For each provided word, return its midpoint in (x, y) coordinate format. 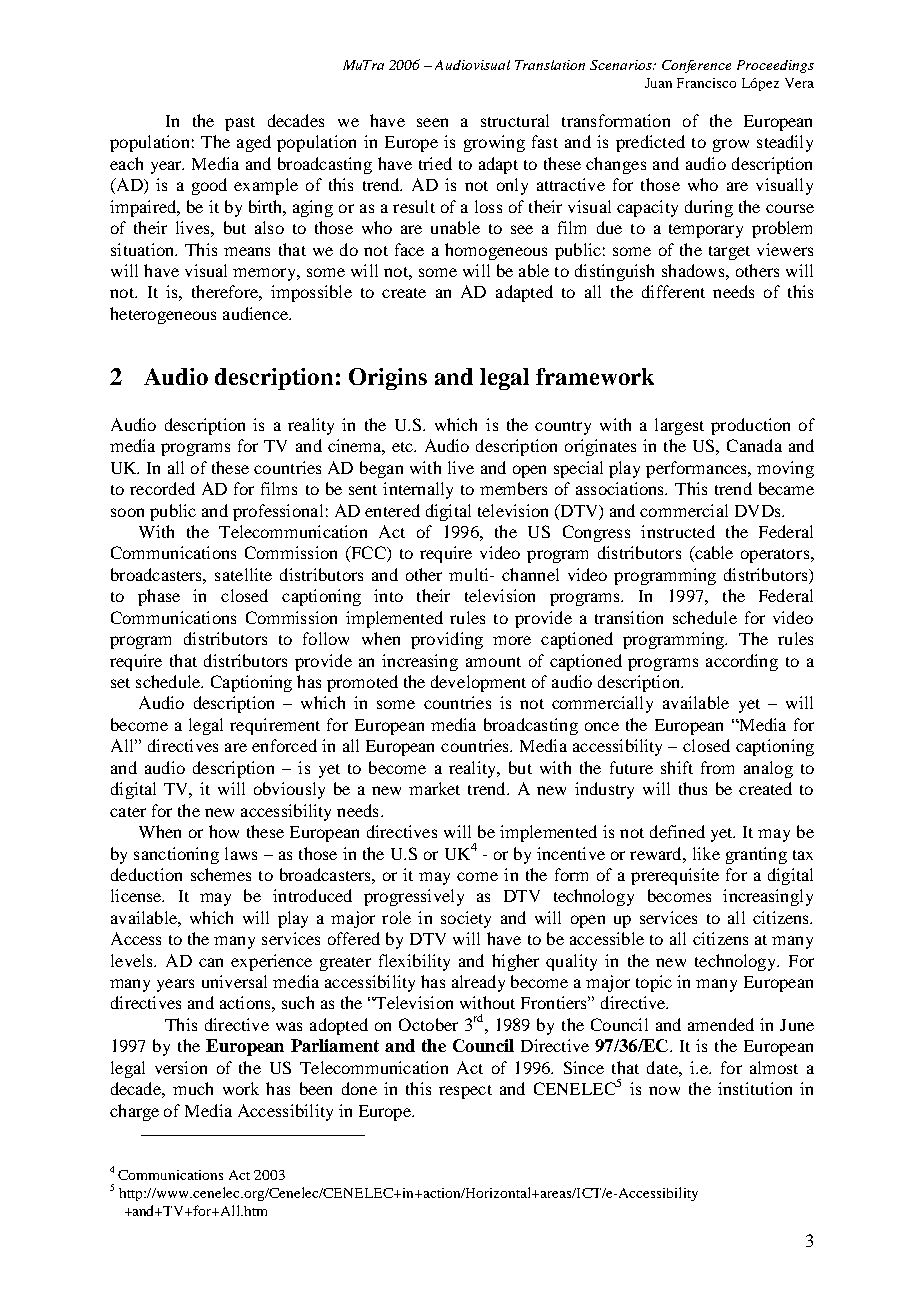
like (706, 853)
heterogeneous (163, 315)
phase (159, 597)
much (193, 1088)
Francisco (706, 83)
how (224, 831)
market (434, 788)
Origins (388, 379)
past (240, 124)
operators (776, 556)
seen (432, 122)
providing (447, 640)
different (673, 291)
